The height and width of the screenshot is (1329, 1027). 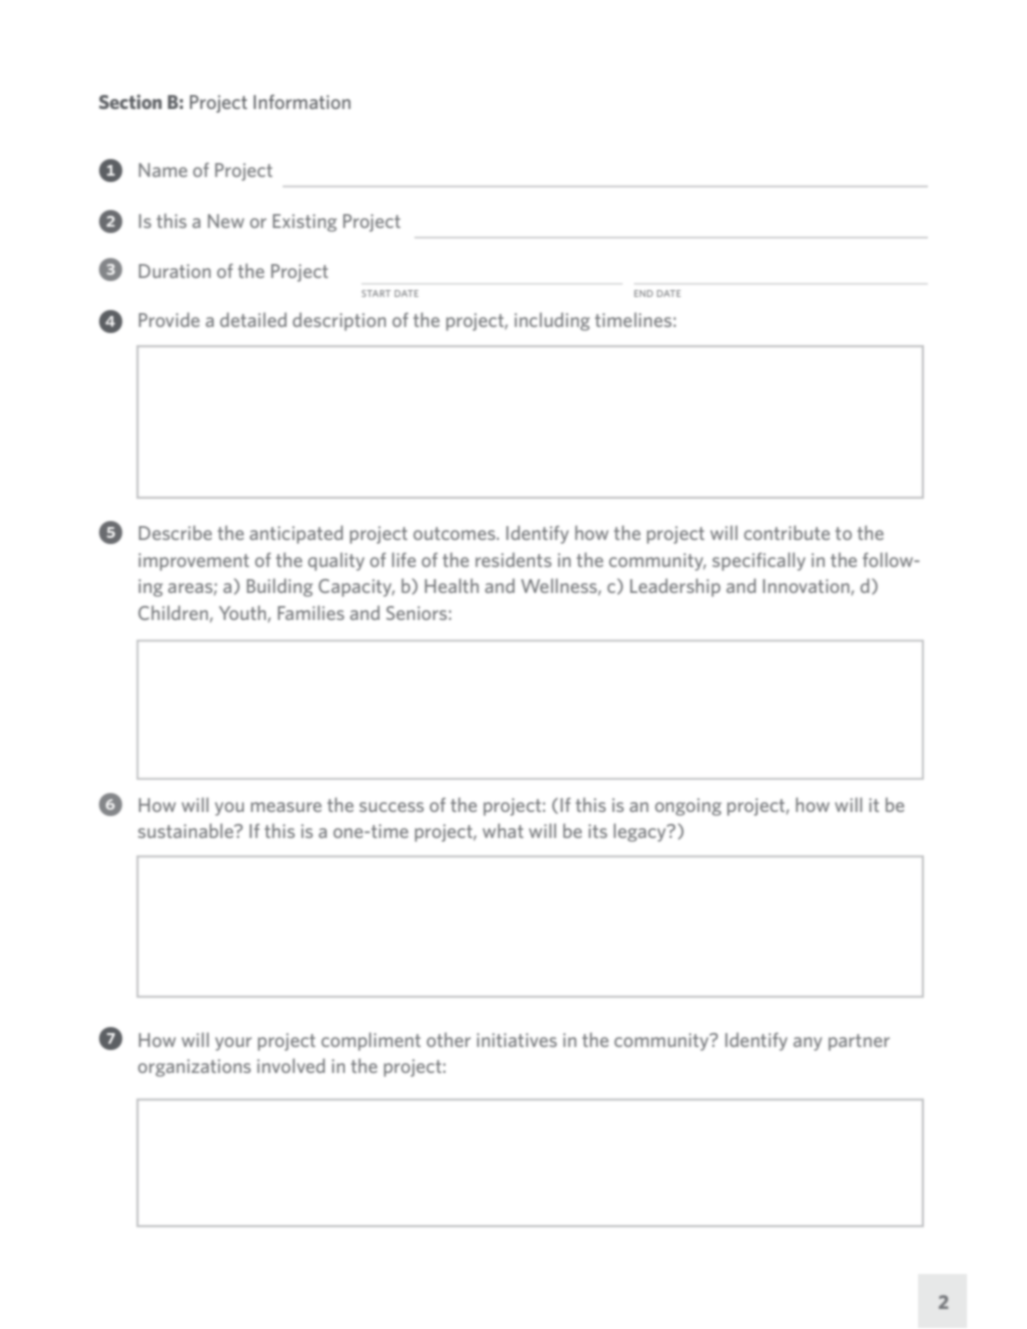 I want to click on Name, so click(x=163, y=170).
